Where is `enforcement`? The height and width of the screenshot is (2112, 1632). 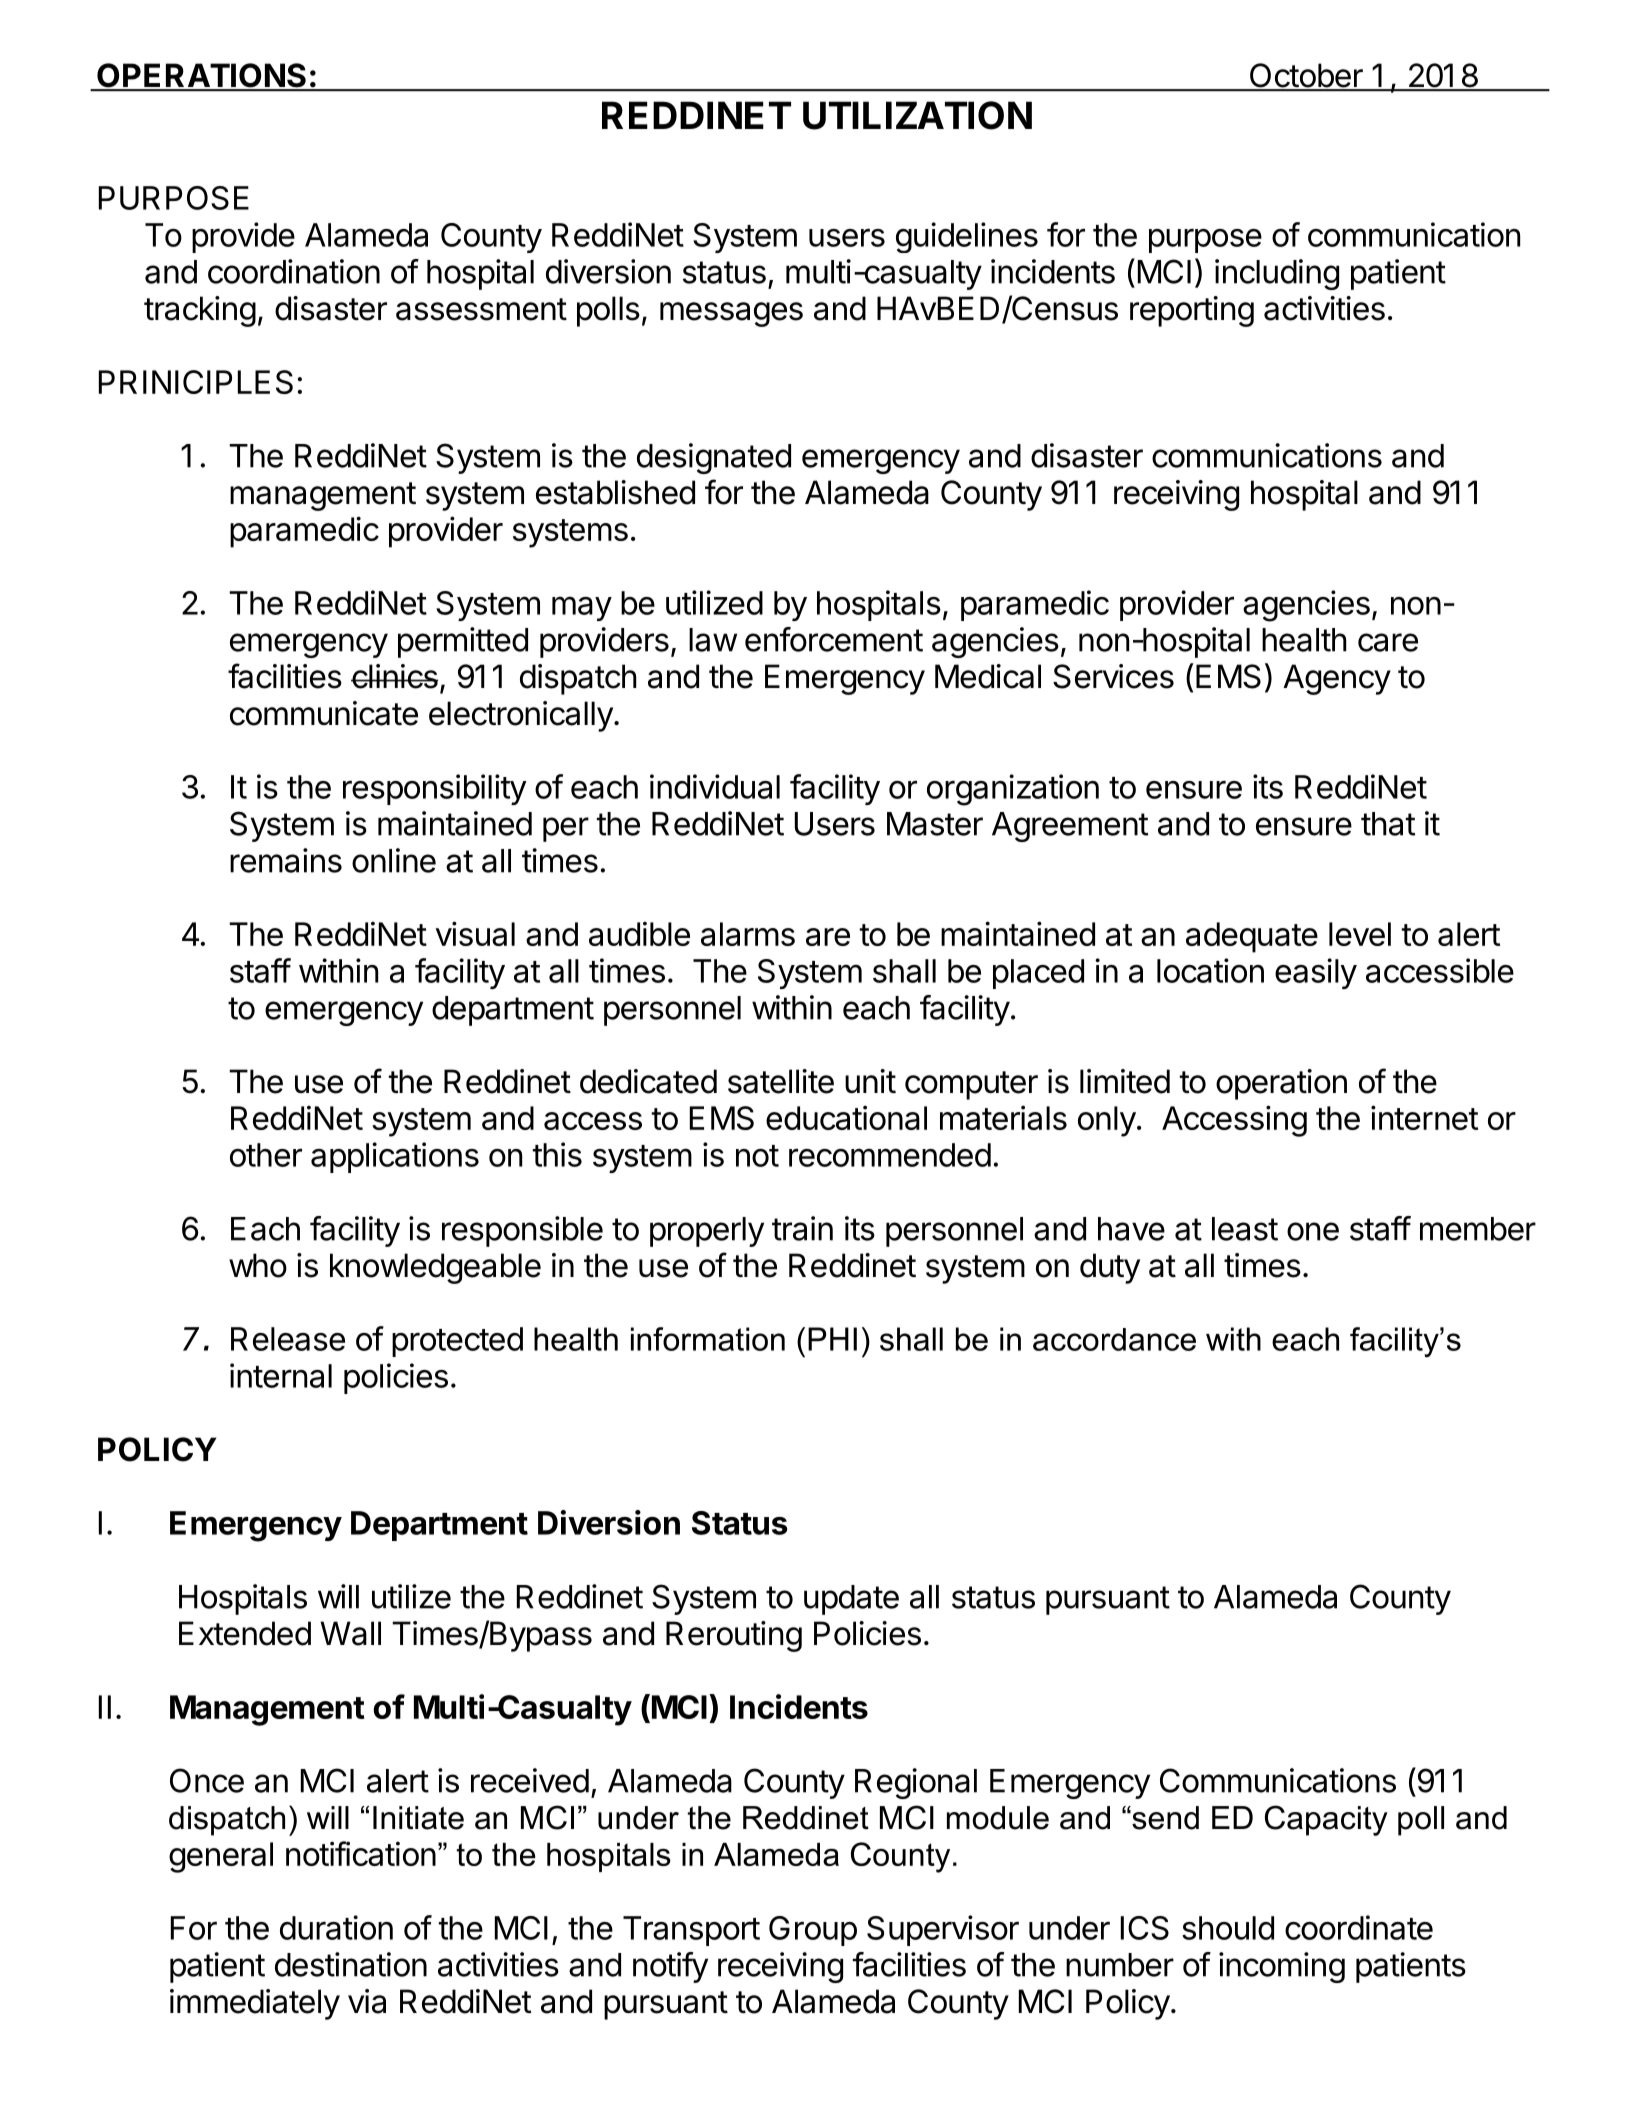
enforcement is located at coordinates (834, 639).
